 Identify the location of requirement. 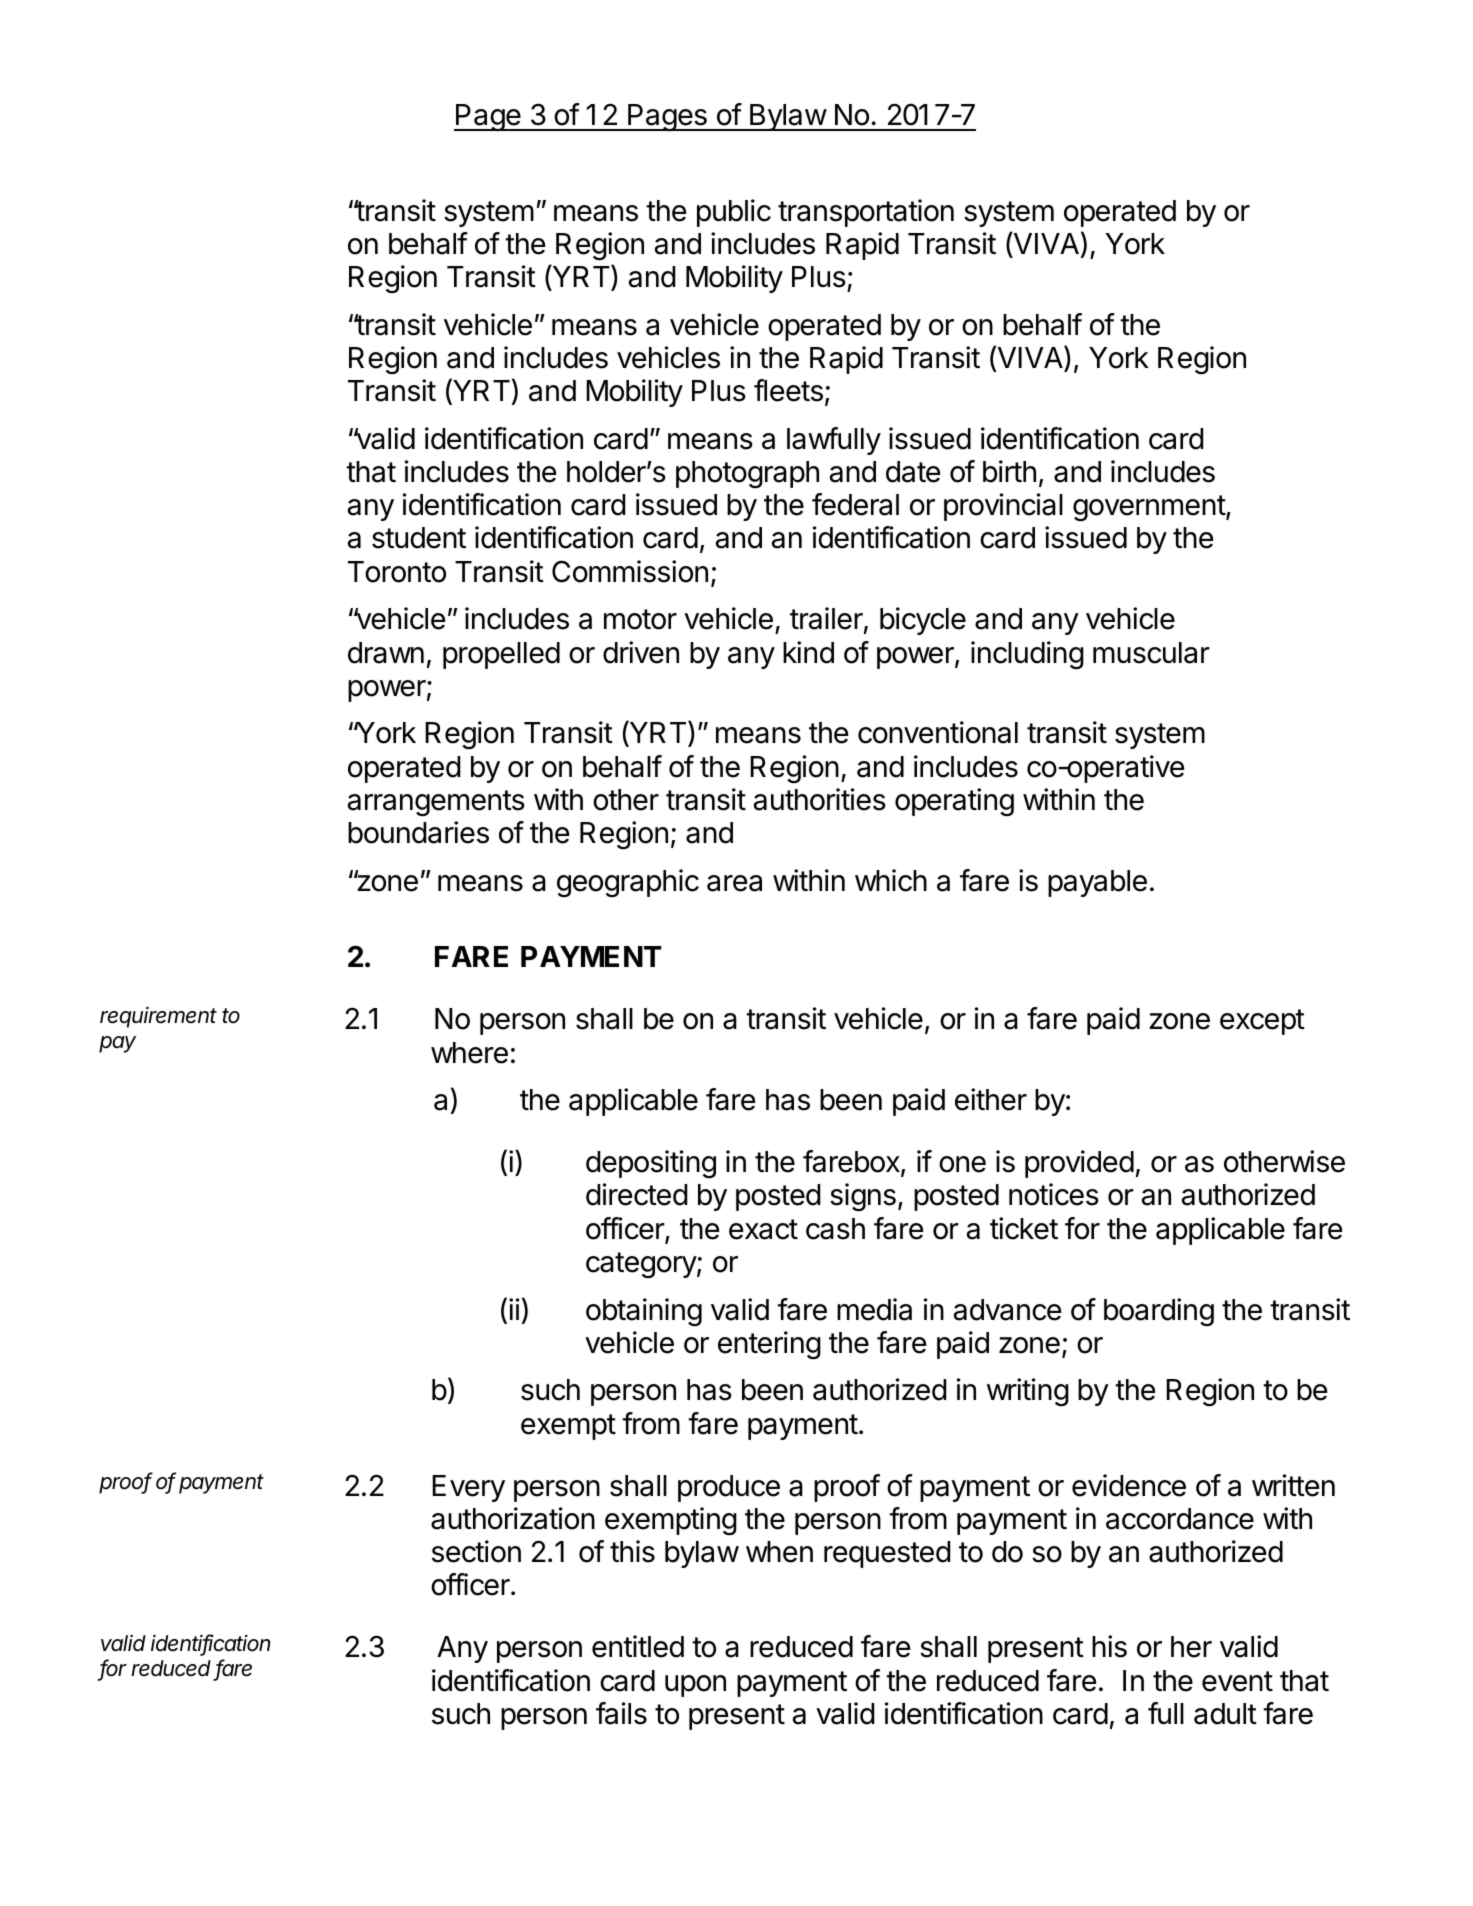
(158, 1017).
